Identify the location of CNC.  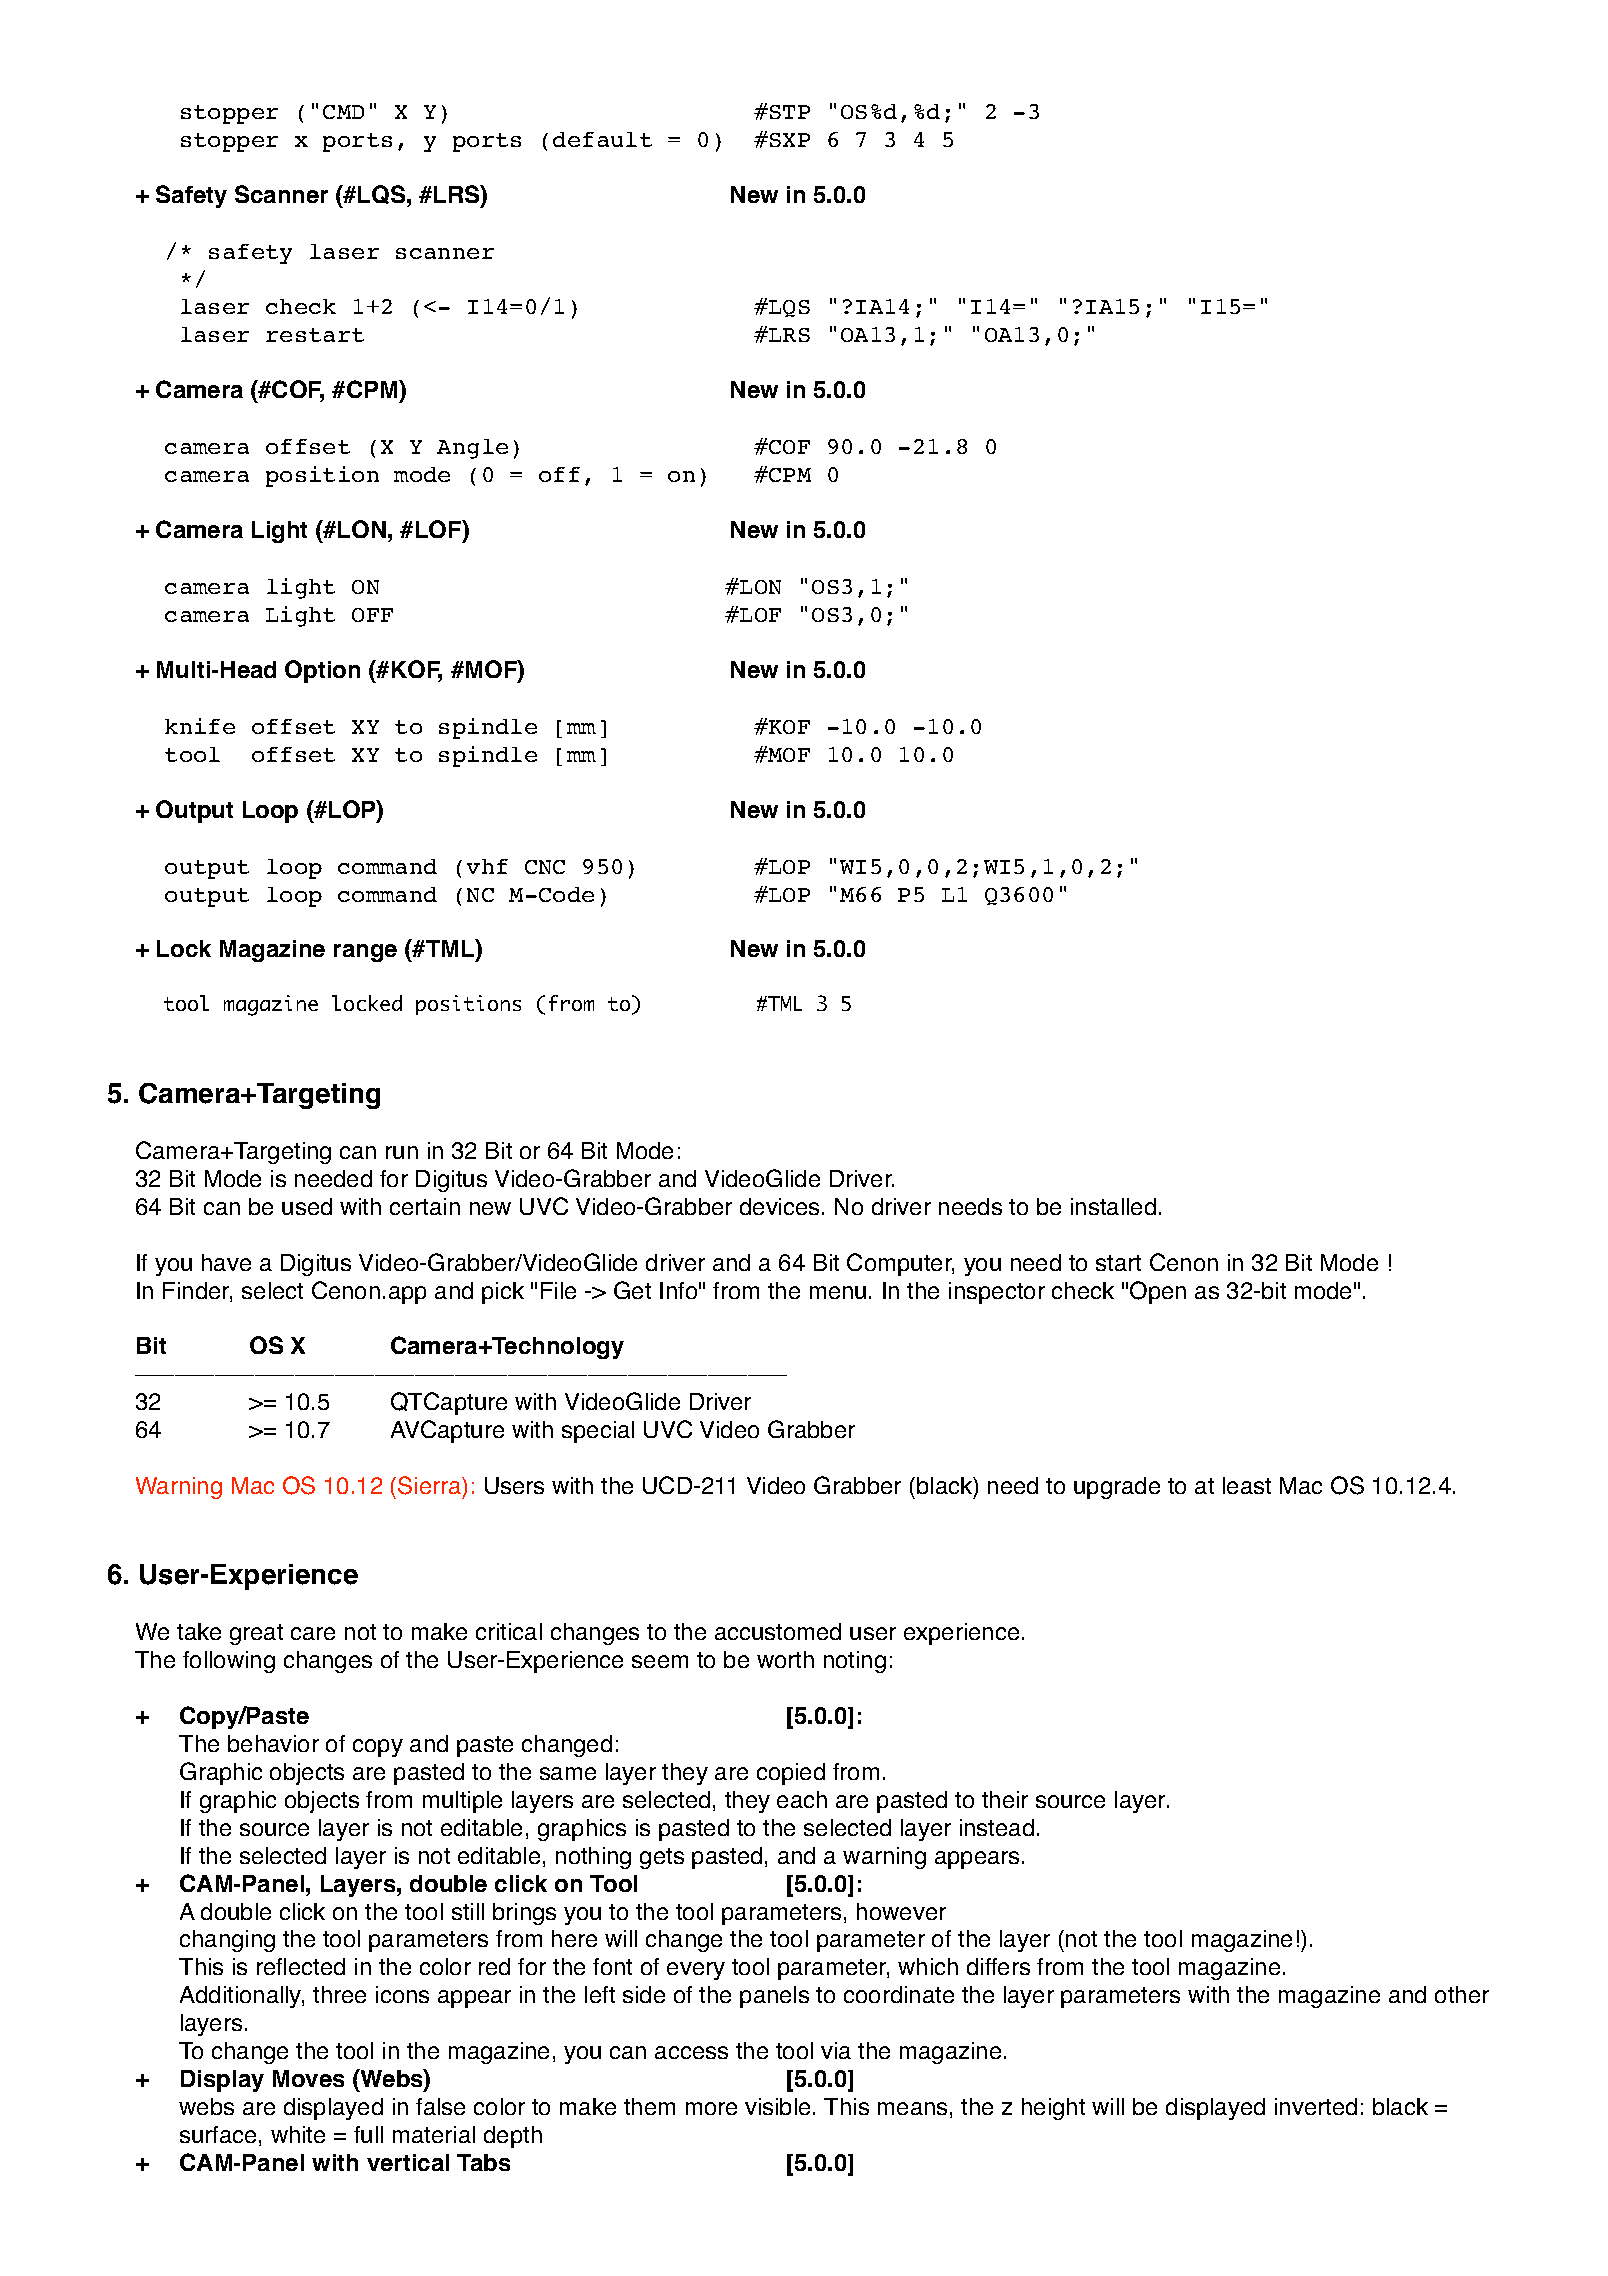
(545, 867).
